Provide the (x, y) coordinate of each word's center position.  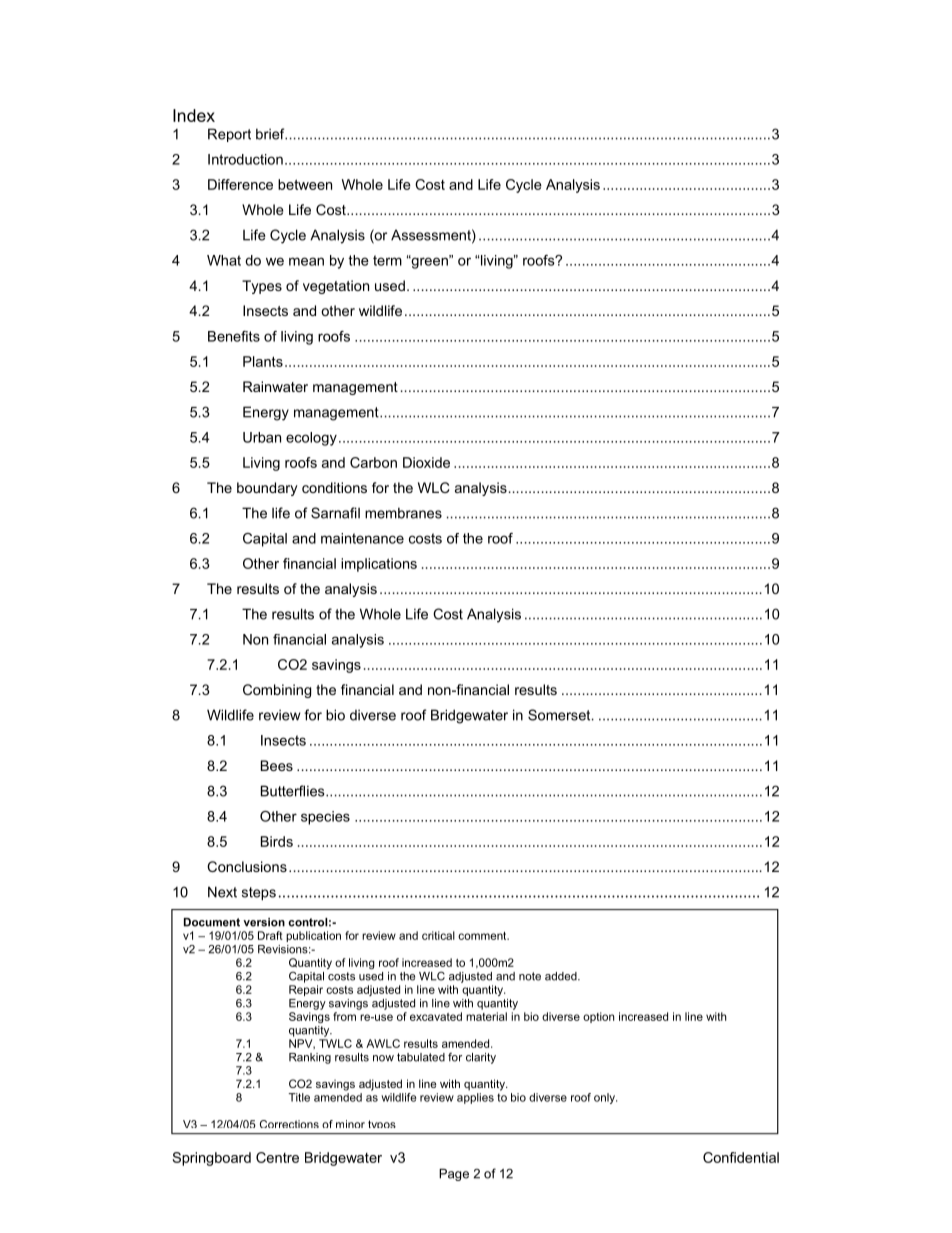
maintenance (362, 538)
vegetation (336, 287)
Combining (277, 691)
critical (438, 935)
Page (454, 1175)
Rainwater (275, 386)
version (264, 922)
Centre (277, 1157)
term (387, 260)
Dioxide (426, 462)
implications (379, 565)
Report (229, 135)
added (562, 976)
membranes (403, 513)
